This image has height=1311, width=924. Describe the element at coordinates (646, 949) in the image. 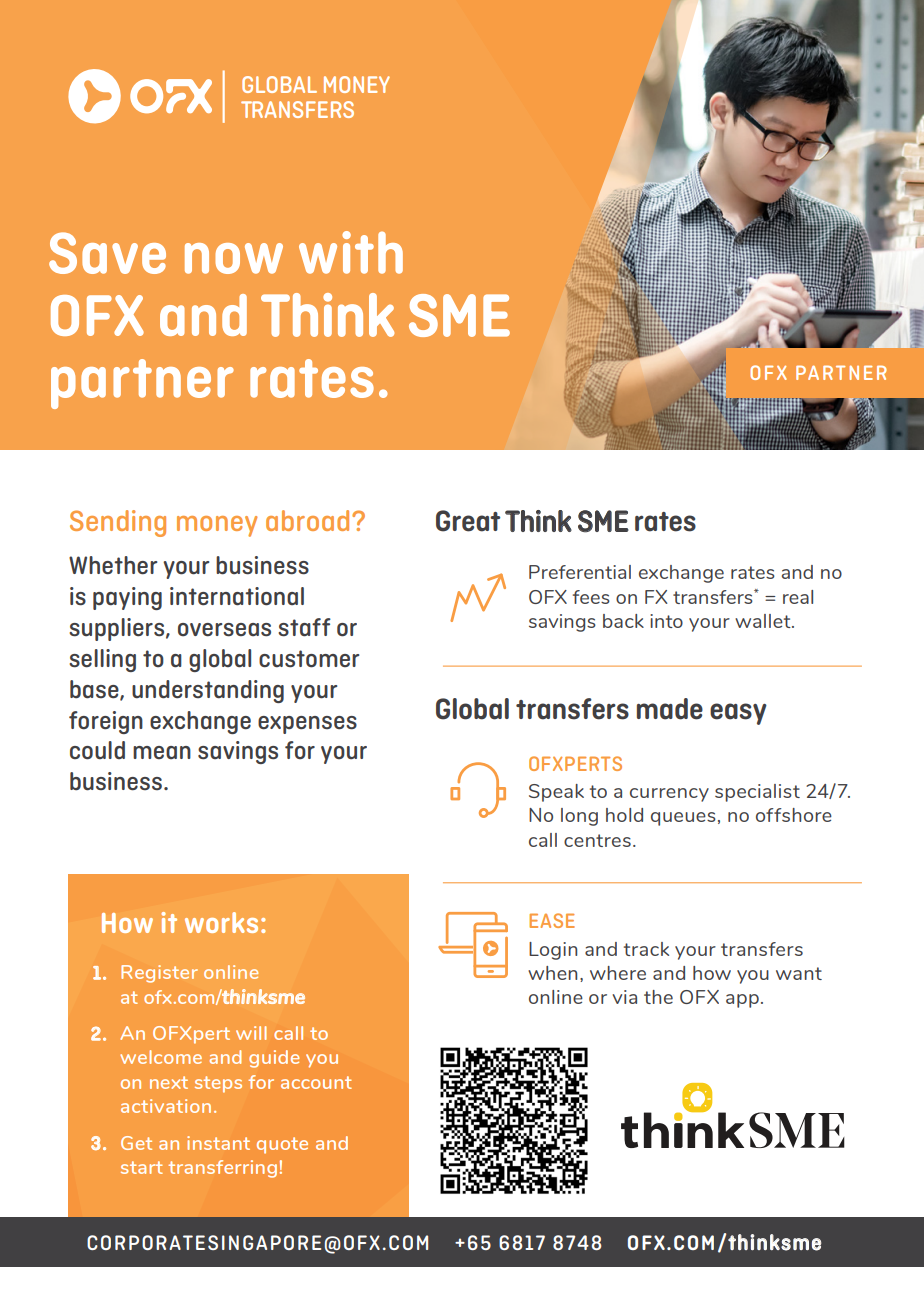

I see `track` at that location.
